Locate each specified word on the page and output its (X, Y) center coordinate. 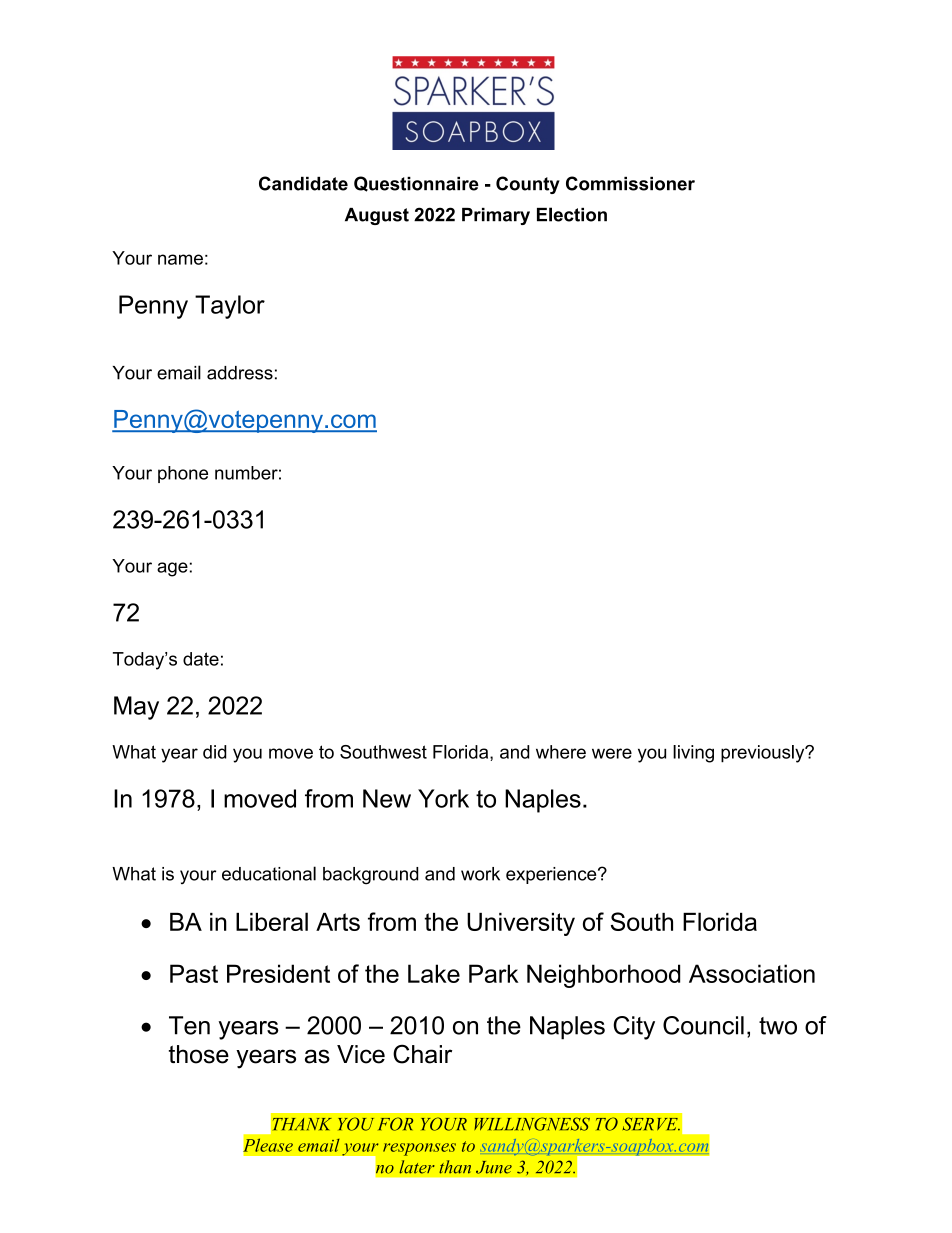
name (180, 259)
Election (572, 214)
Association (752, 973)
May (136, 708)
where (561, 752)
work (480, 874)
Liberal (272, 921)
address (240, 373)
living (693, 754)
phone (183, 474)
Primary (496, 216)
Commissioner (630, 183)
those (199, 1054)
